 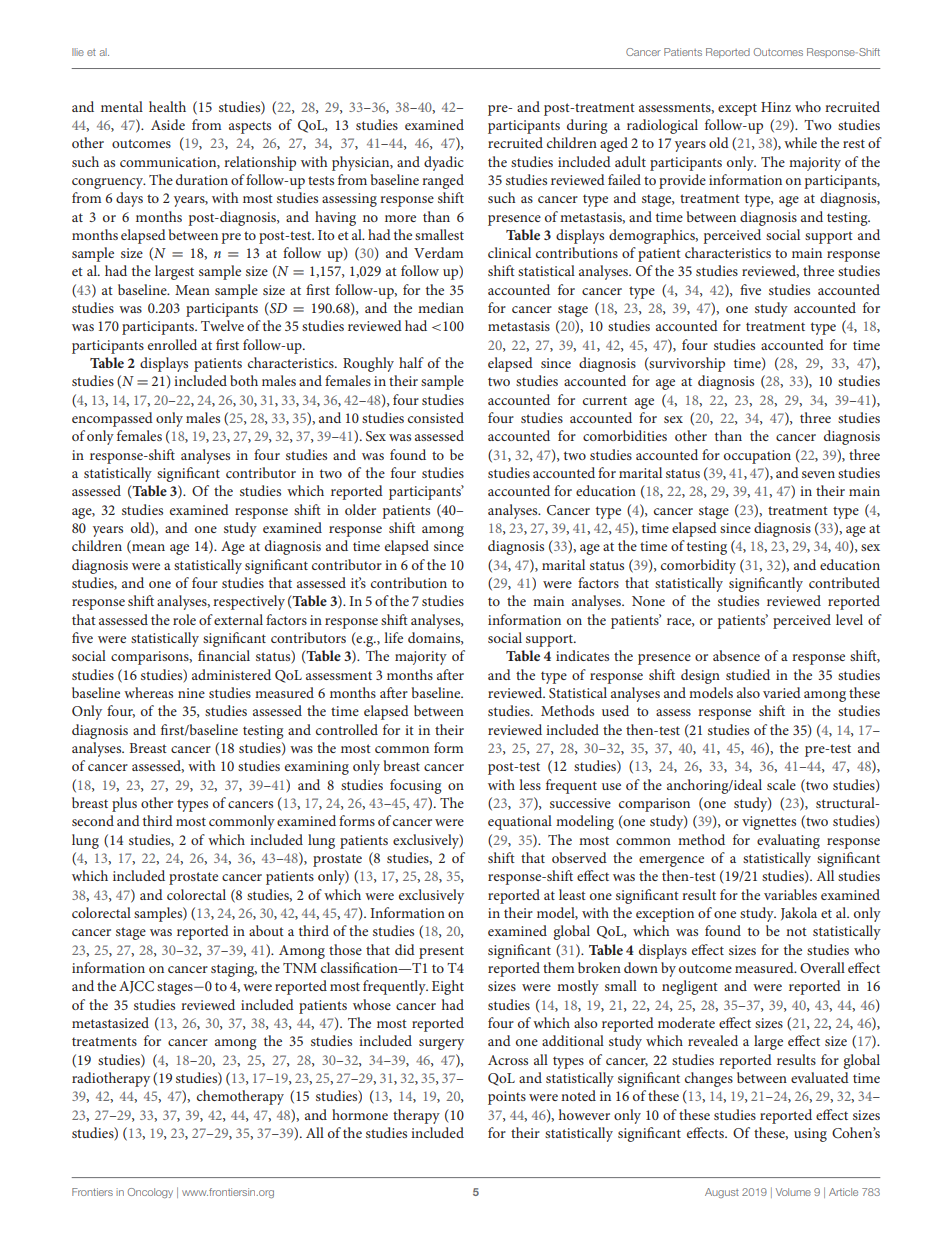 I want to click on absence, so click(x=736, y=655).
